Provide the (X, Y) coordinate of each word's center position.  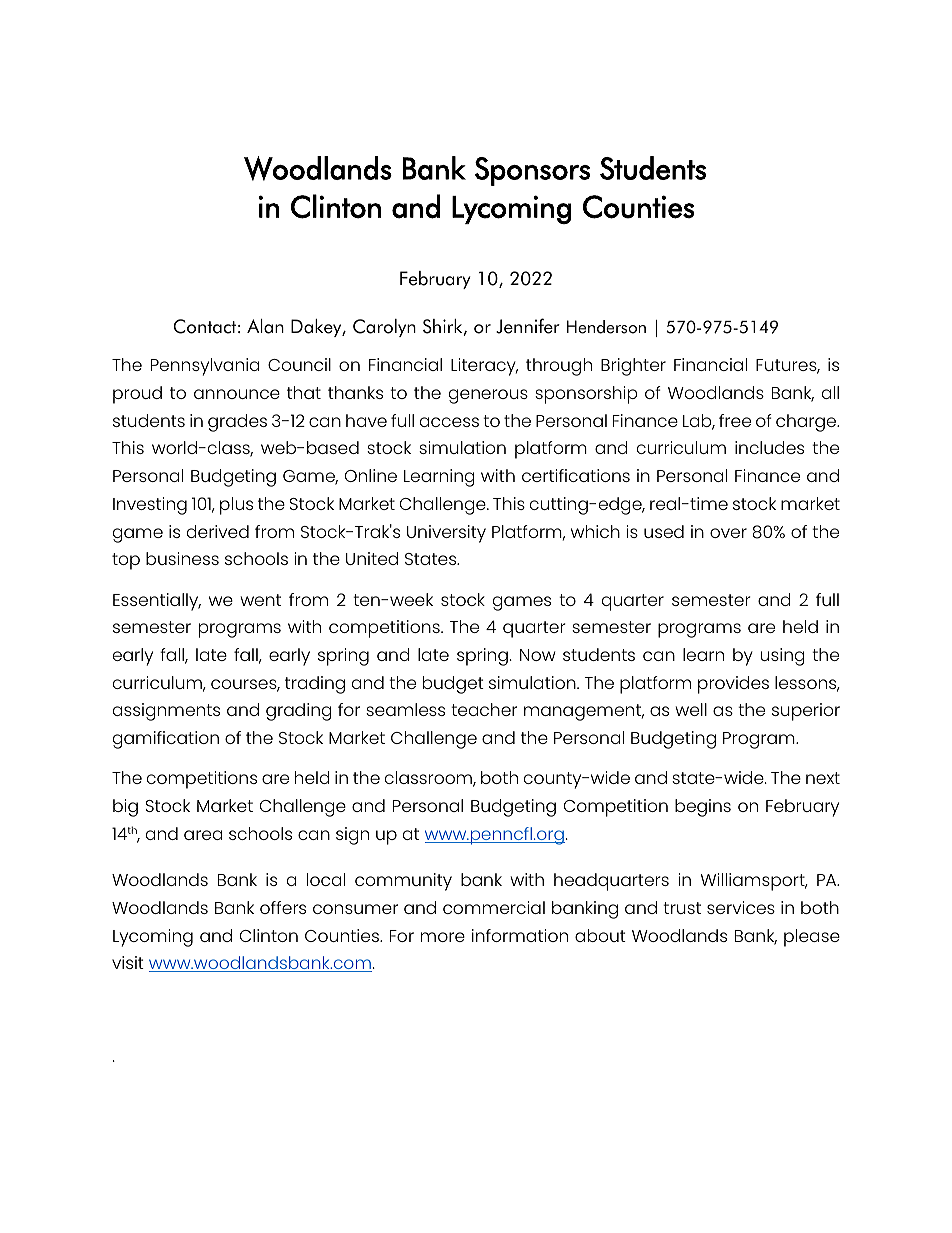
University (446, 534)
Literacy (484, 367)
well (691, 709)
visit (128, 962)
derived (218, 531)
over (728, 533)
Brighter (633, 367)
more (443, 937)
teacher (484, 709)
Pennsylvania (205, 367)
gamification (166, 740)
